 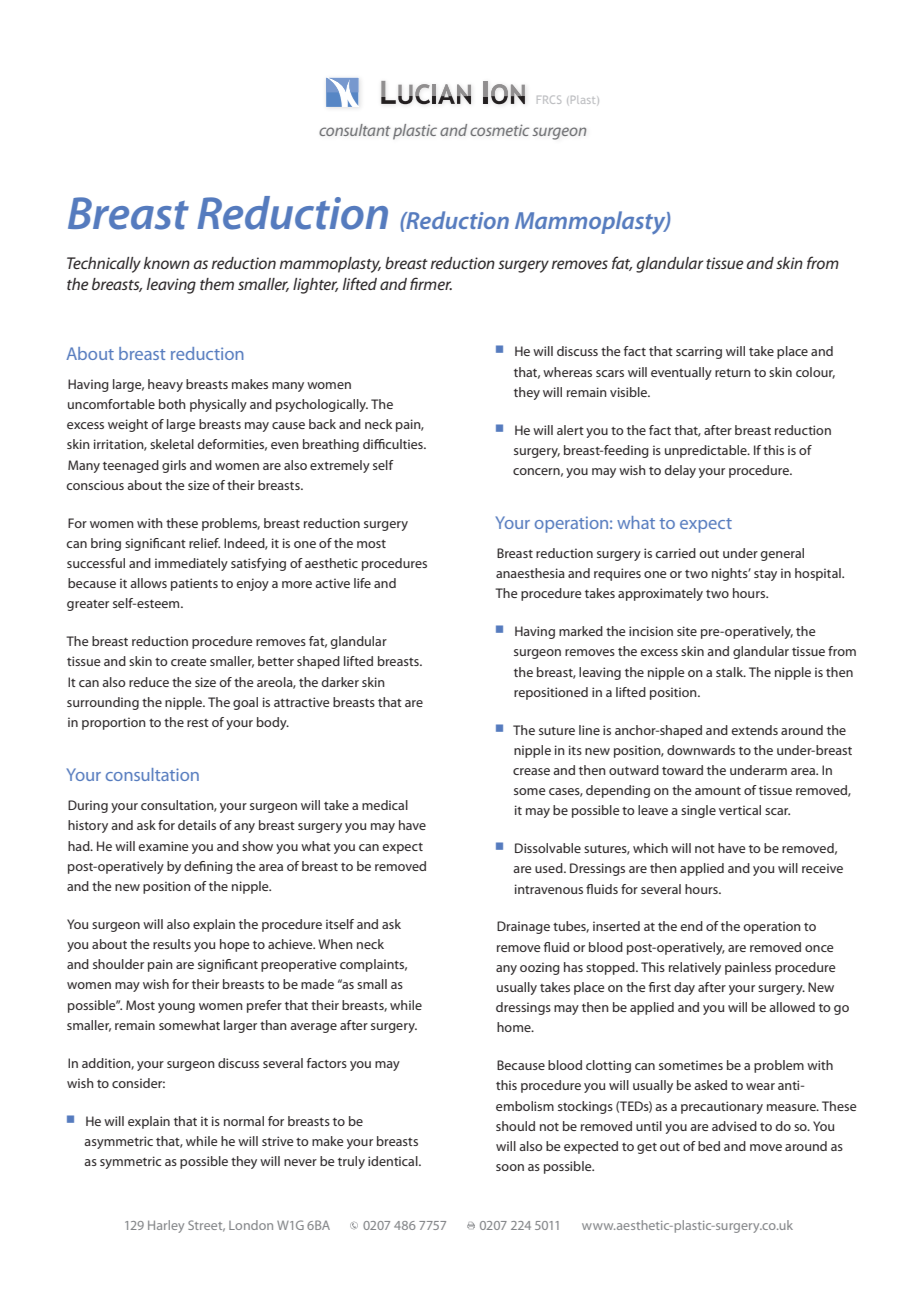 I want to click on examine, so click(x=163, y=846).
